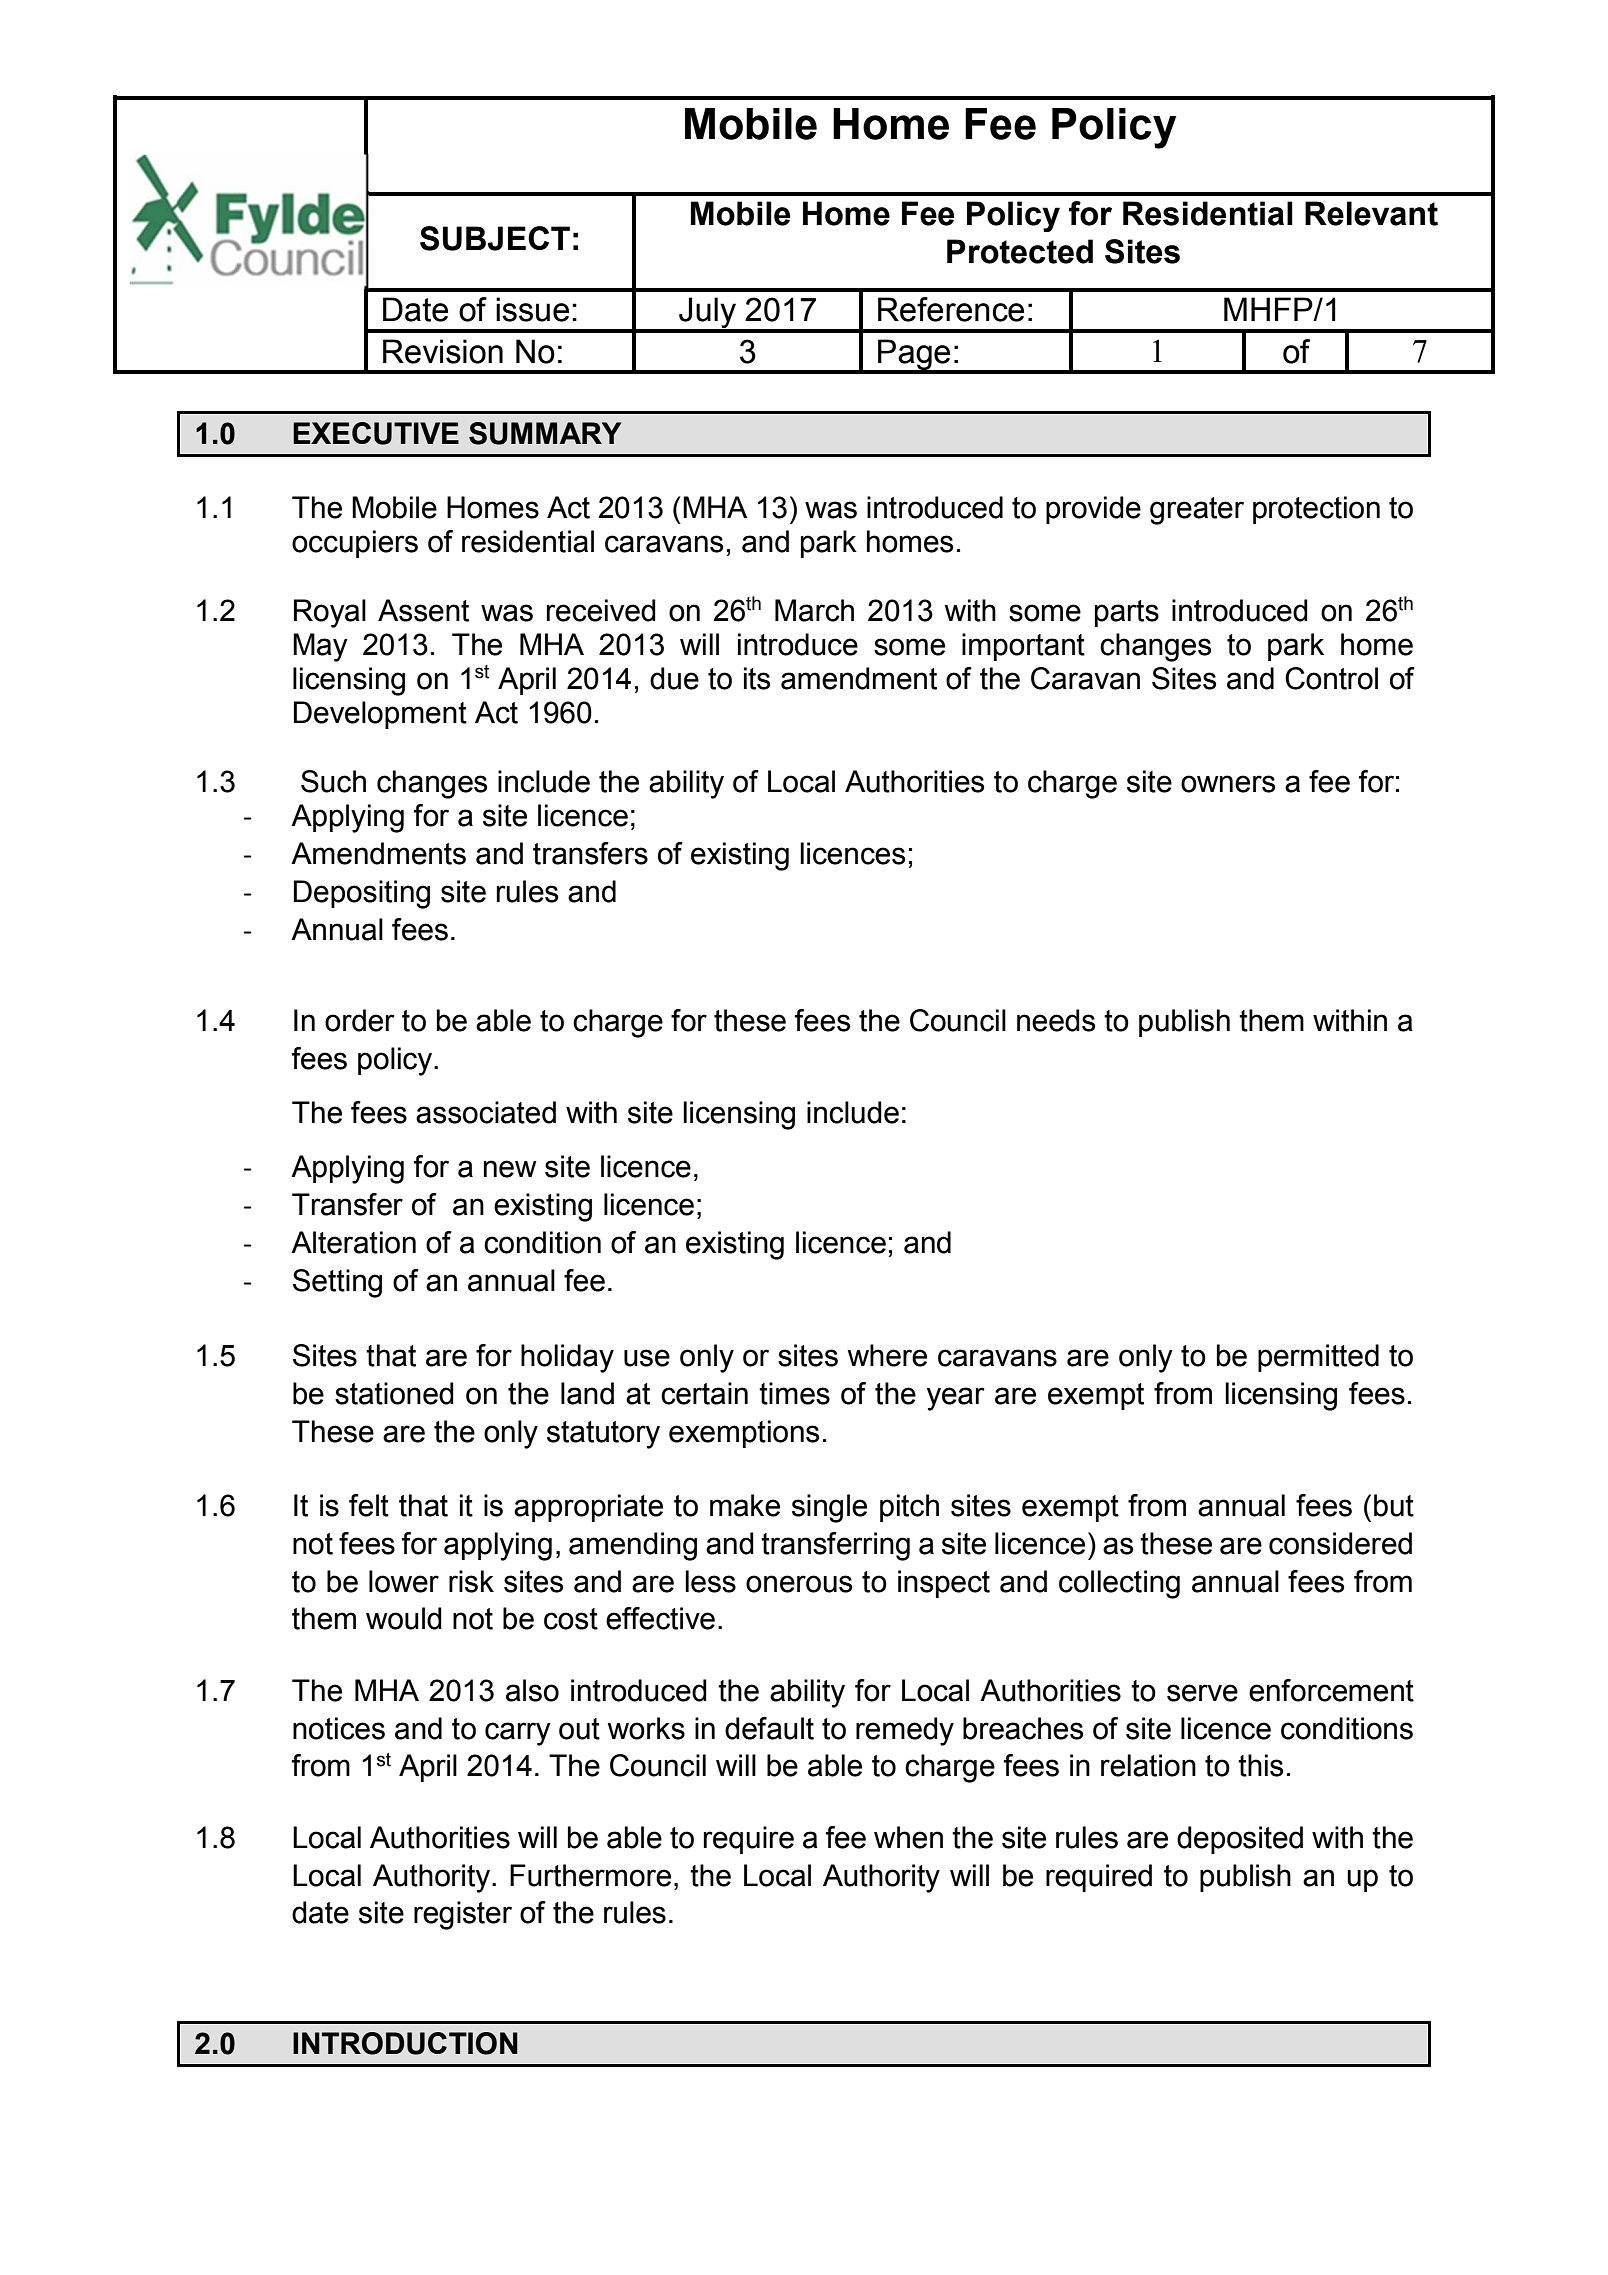 The image size is (1608, 2275). I want to click on Reference, so click(951, 309).
